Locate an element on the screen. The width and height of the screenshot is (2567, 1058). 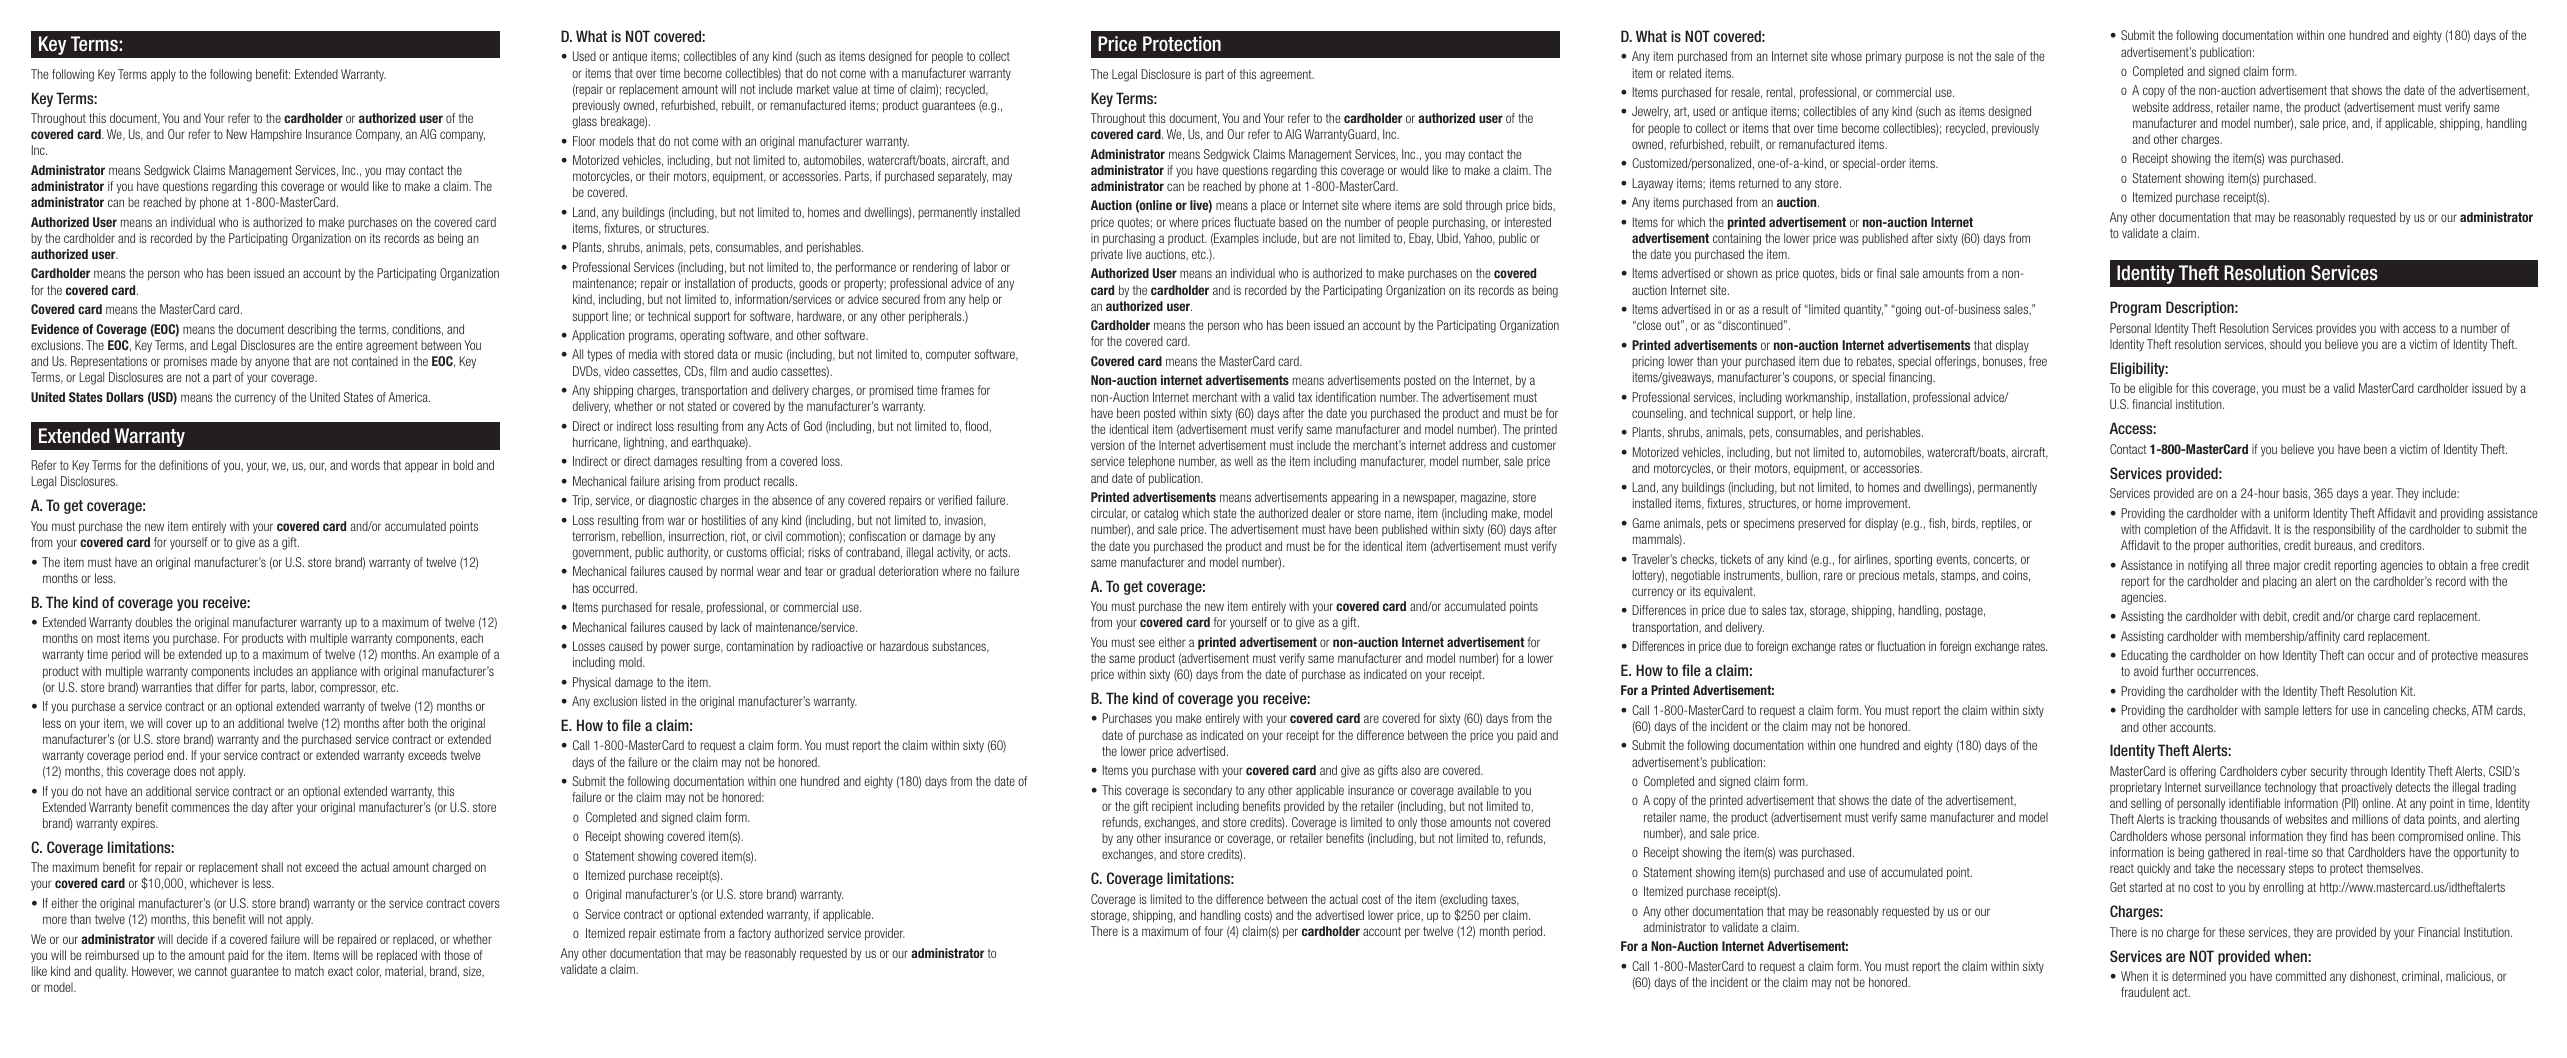
completion is located at coordinates (2170, 530).
